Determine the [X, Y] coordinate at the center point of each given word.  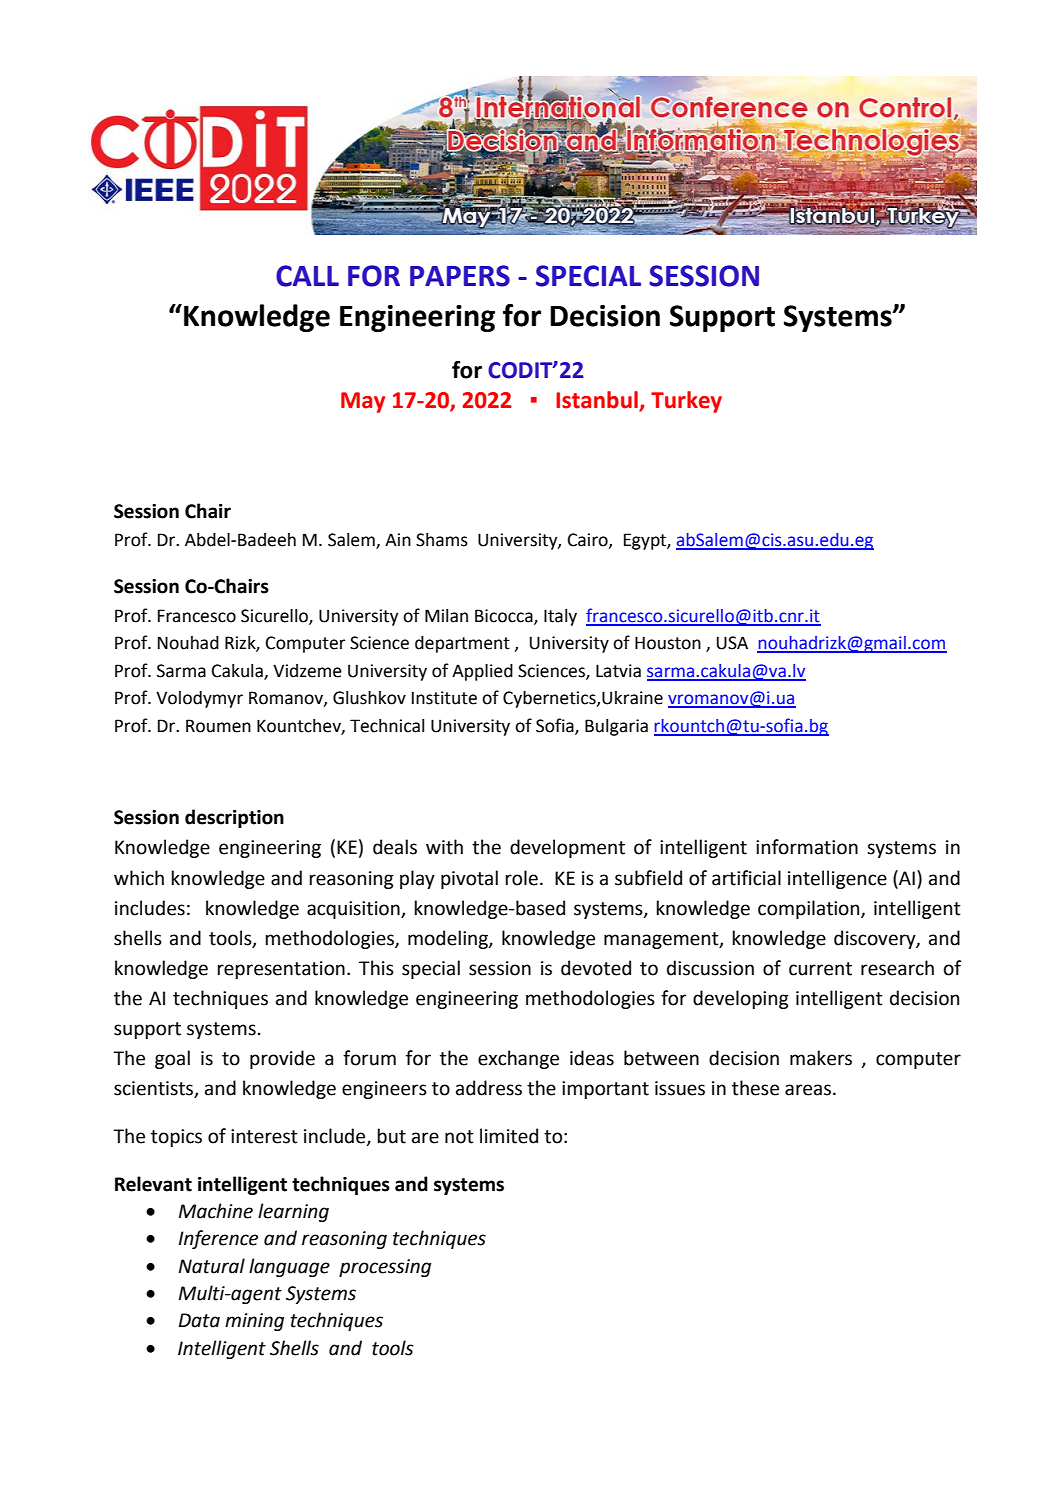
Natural [212, 1266]
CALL [307, 276]
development [567, 848]
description [234, 818]
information [807, 847]
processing [385, 1268]
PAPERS [460, 276]
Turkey [686, 402]
